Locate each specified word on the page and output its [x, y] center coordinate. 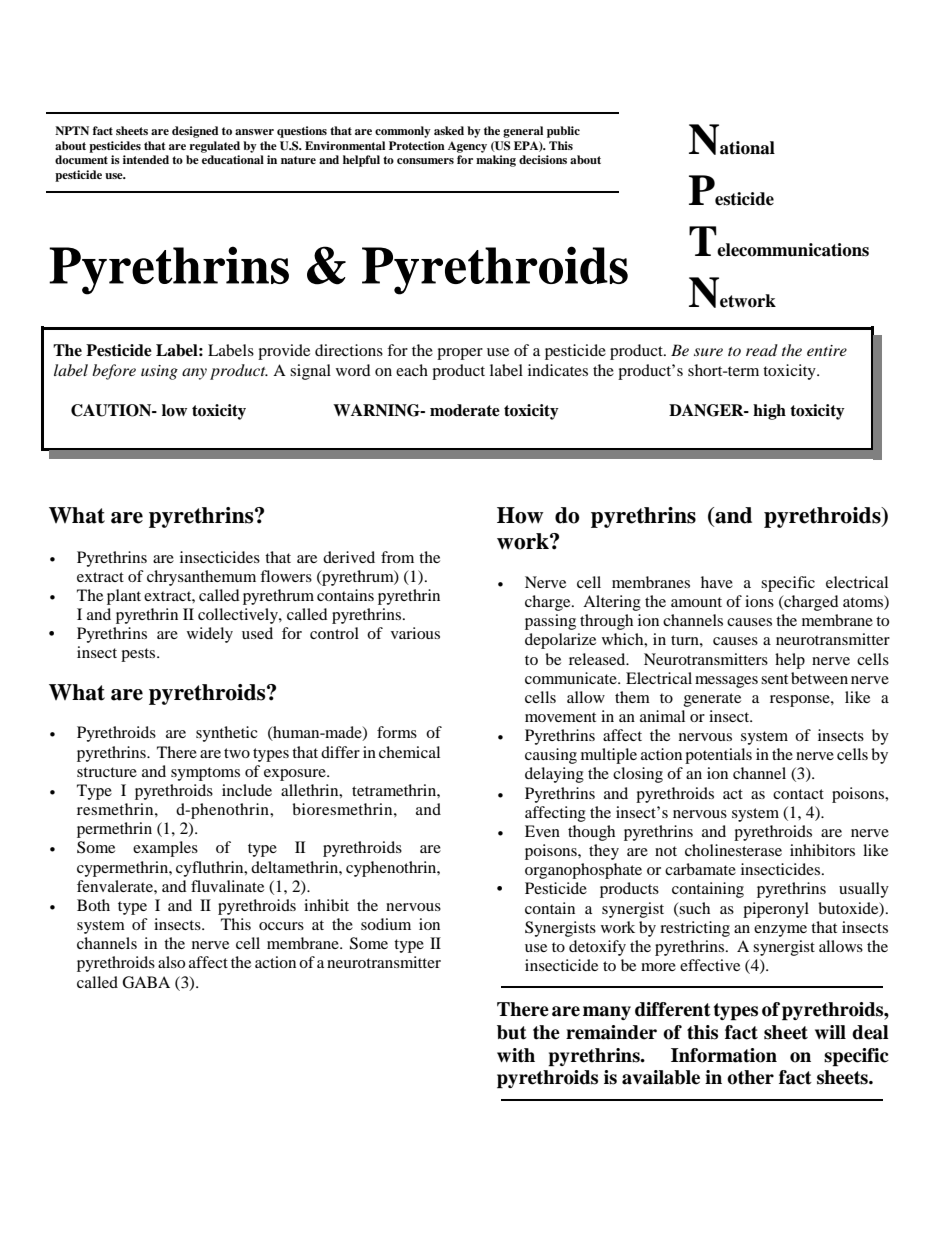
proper [460, 354]
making [496, 161]
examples [165, 849]
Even [542, 831]
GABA [146, 982]
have [717, 582]
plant [124, 597]
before [114, 372]
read [762, 350]
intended [146, 159]
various [415, 633]
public [563, 132]
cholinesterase [733, 850]
